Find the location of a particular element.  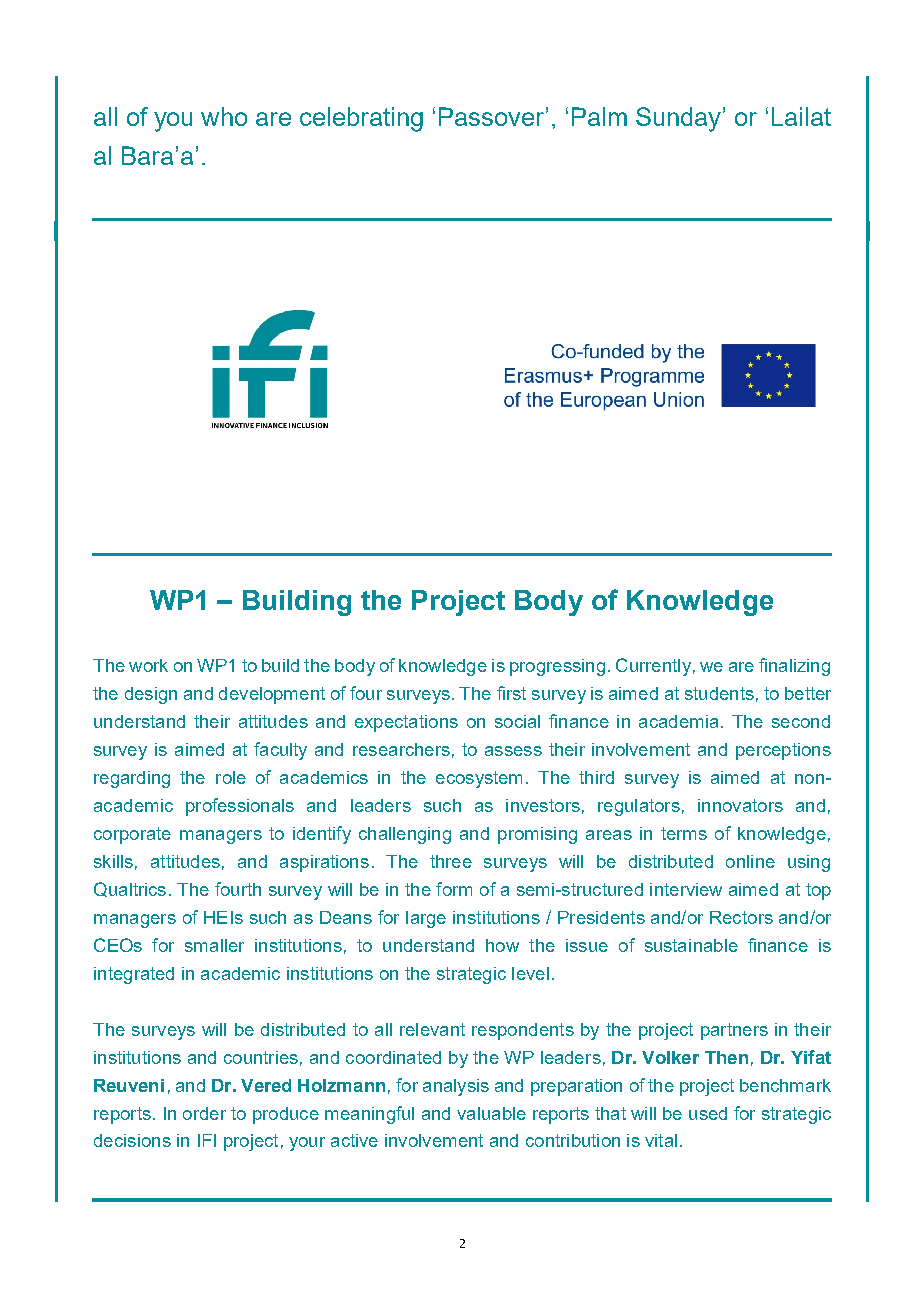

order is located at coordinates (204, 1113).
